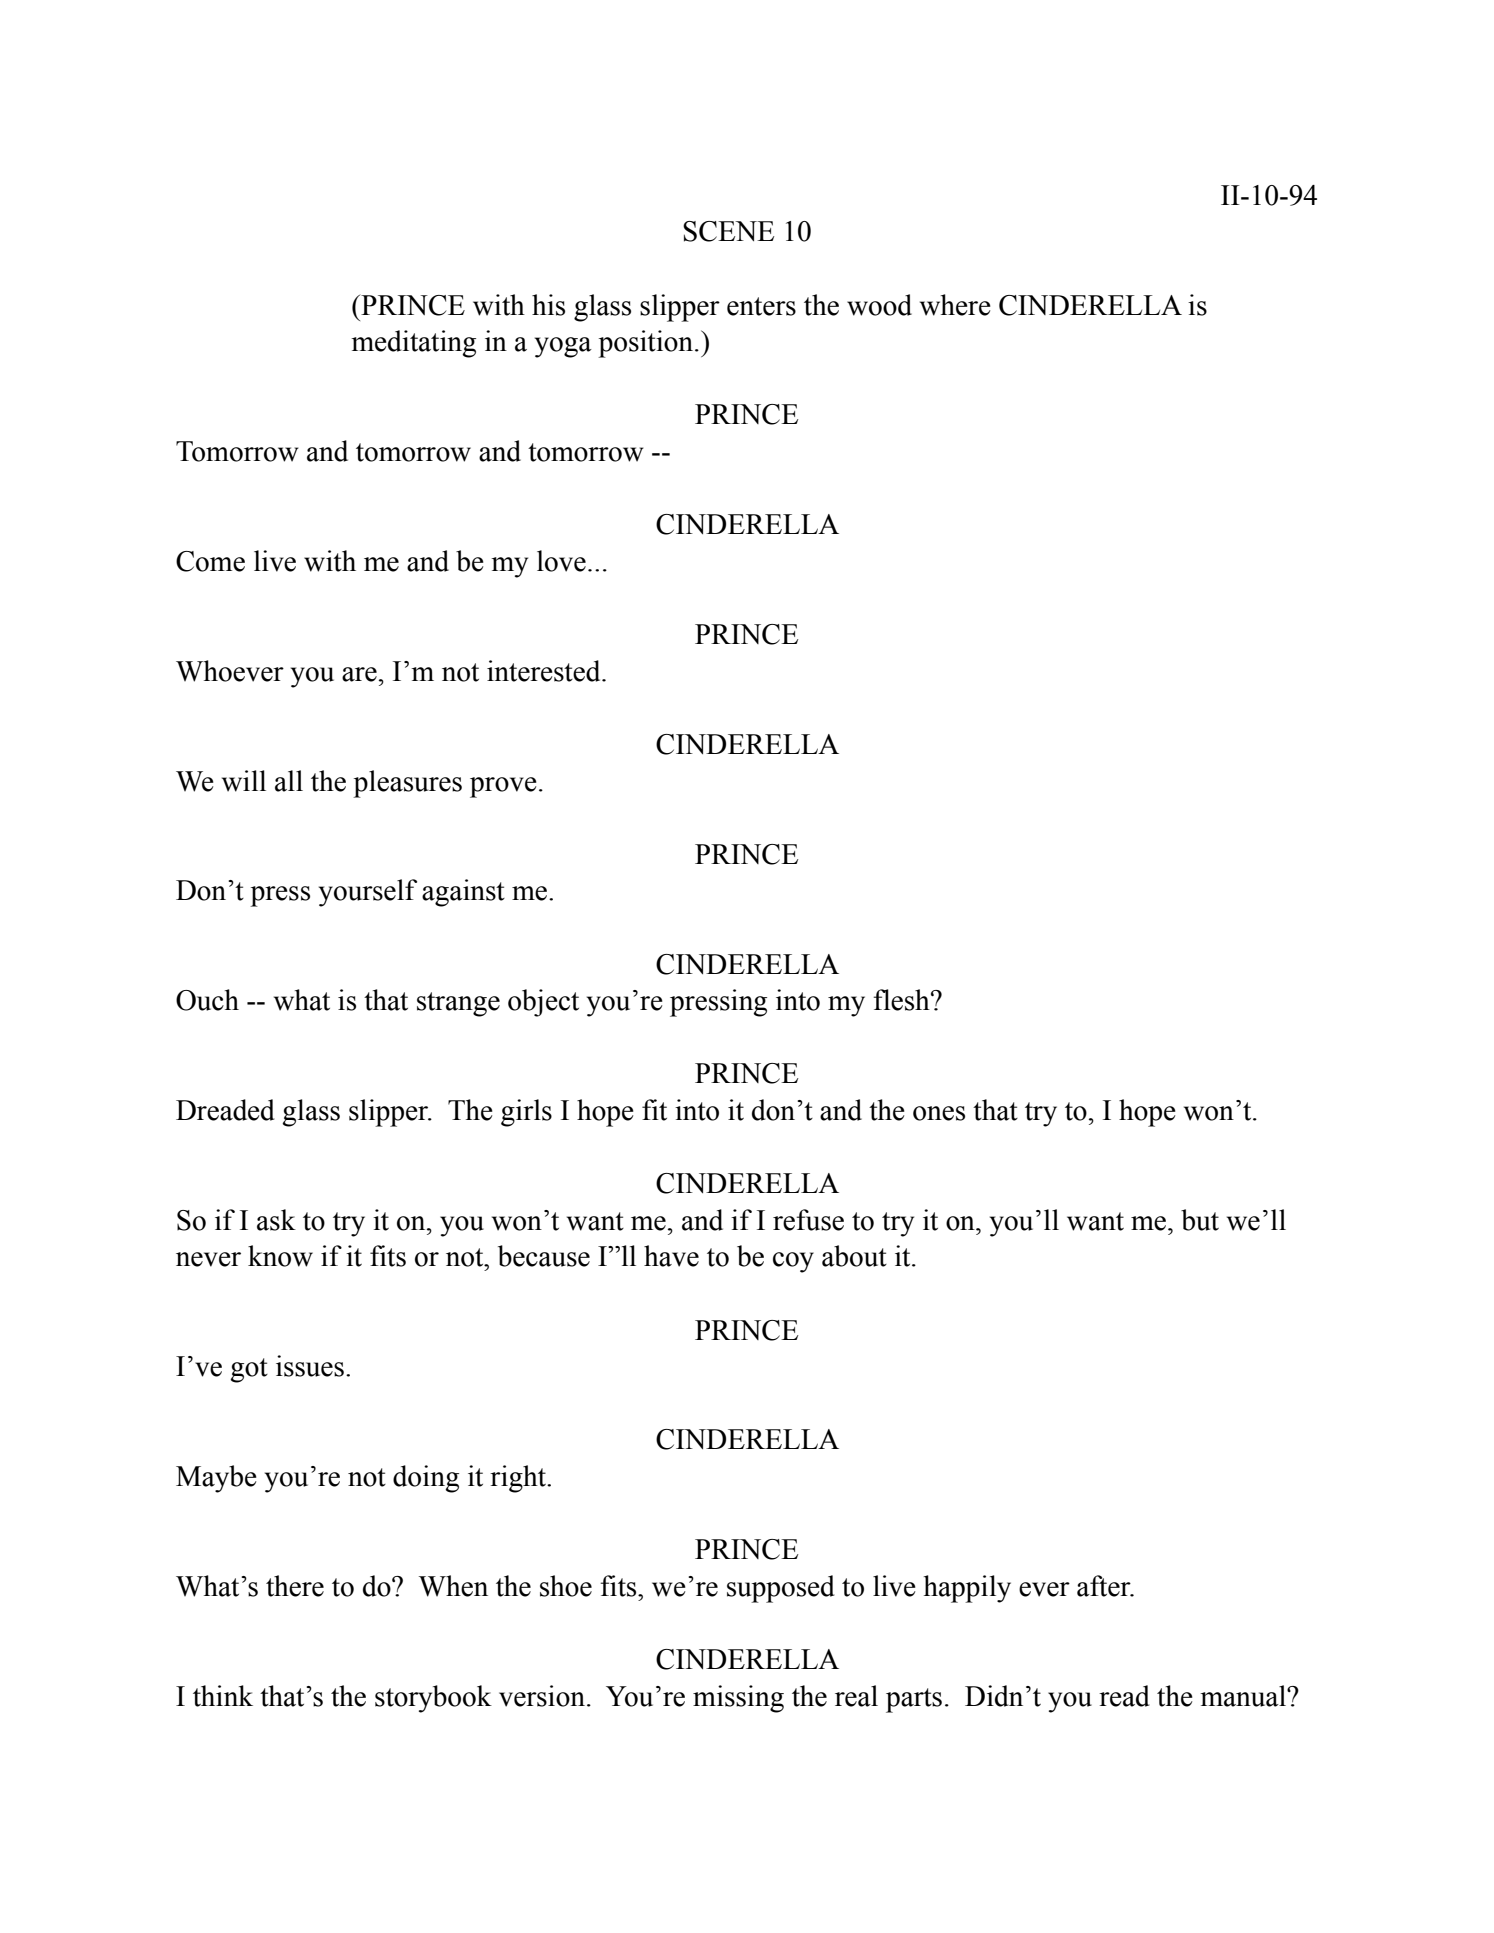  I want to click on object, so click(543, 1003).
